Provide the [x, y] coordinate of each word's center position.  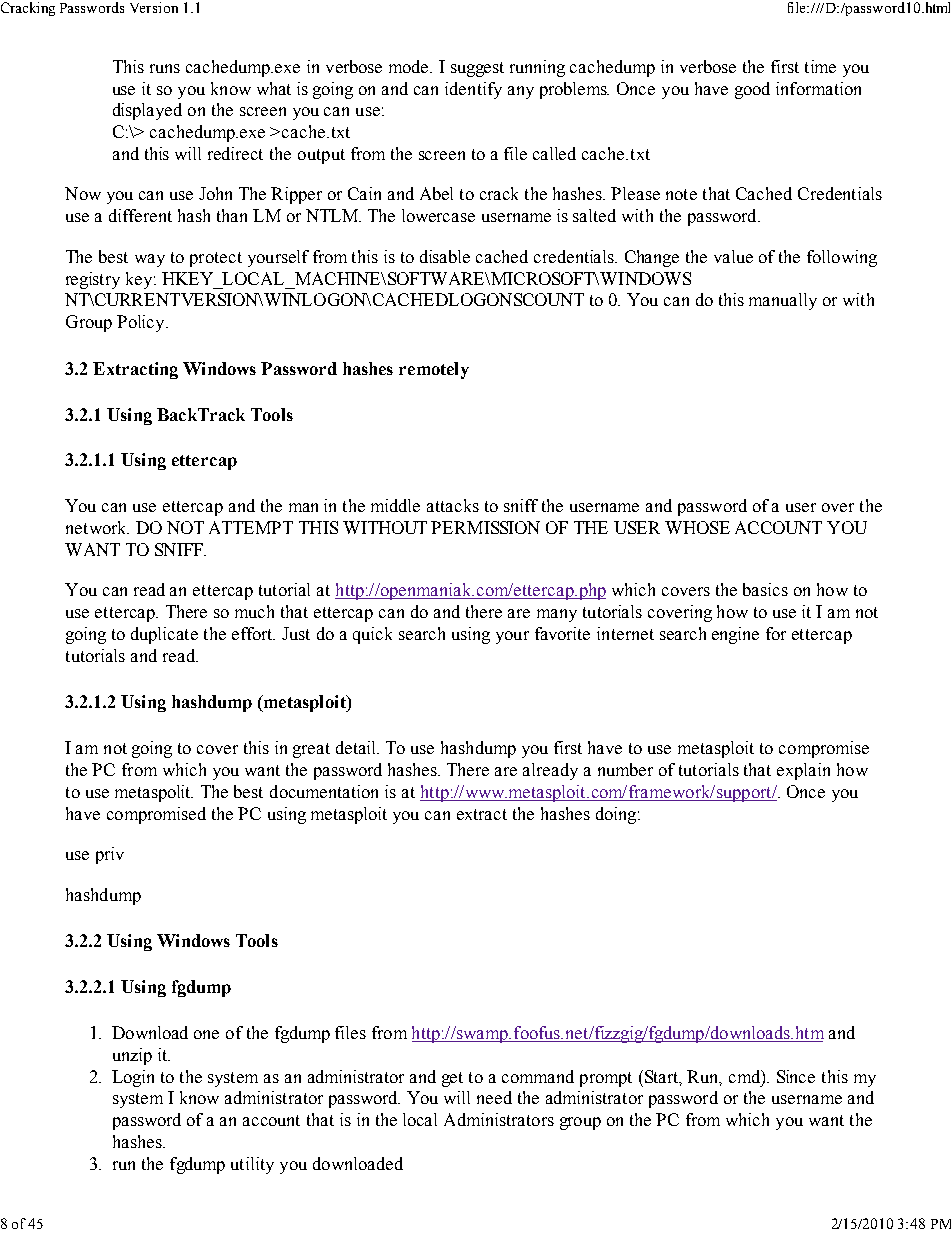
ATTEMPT [251, 527]
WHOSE [697, 527]
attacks [453, 505]
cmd [746, 1077]
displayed [147, 111]
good [752, 90]
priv [110, 855]
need [494, 1097]
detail [357, 747]
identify [473, 90]
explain [803, 771]
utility [252, 1165]
